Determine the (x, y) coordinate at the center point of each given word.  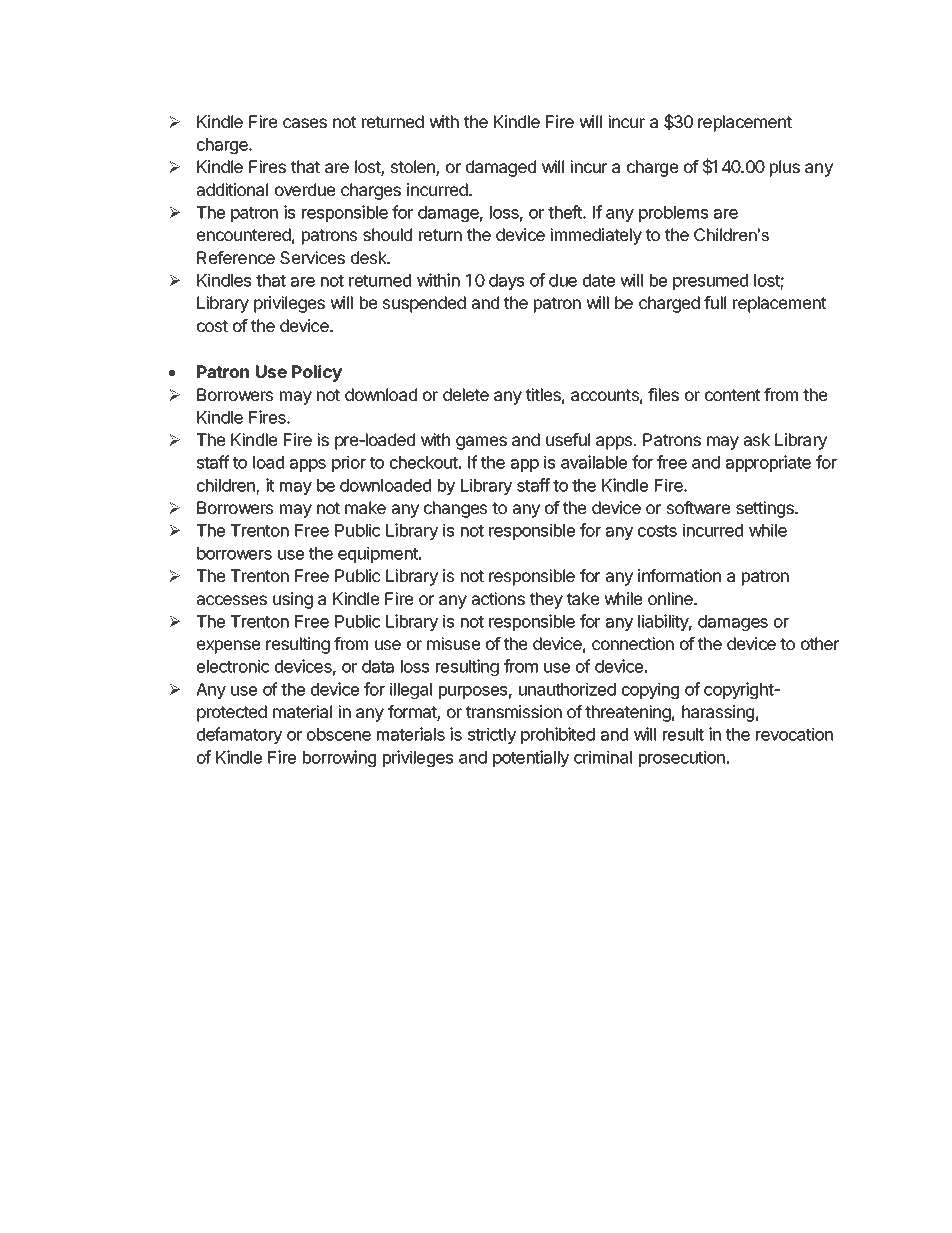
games (481, 443)
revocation (794, 734)
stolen (414, 168)
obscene (339, 734)
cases (305, 123)
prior (349, 463)
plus (785, 168)
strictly (492, 735)
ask (757, 439)
